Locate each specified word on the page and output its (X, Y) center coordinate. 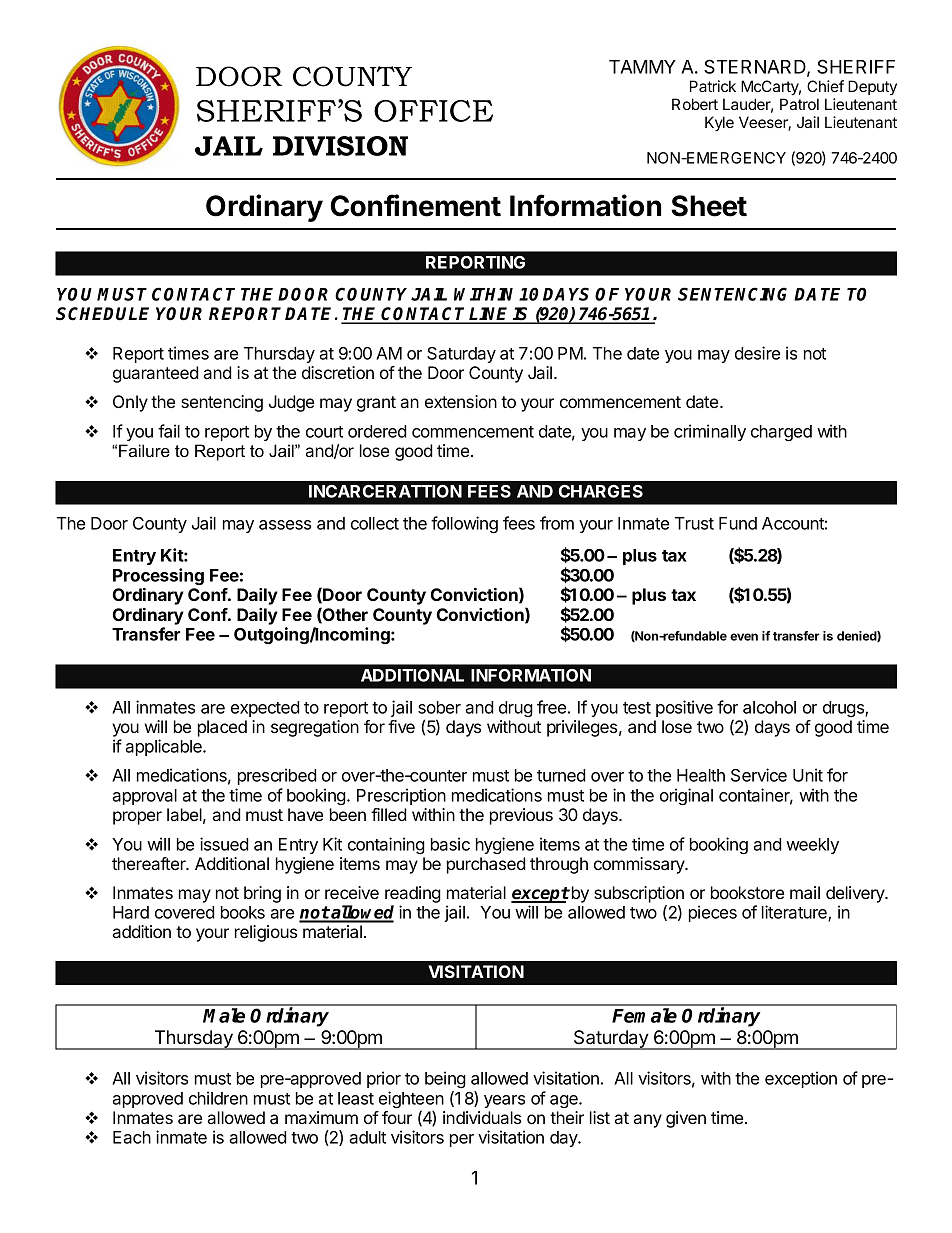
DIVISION (340, 146)
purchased (486, 865)
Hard (131, 912)
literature (795, 913)
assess (285, 525)
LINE (490, 315)
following (464, 524)
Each (132, 1137)
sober (439, 707)
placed (222, 728)
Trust (694, 523)
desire (757, 353)
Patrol (799, 104)
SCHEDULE (102, 314)
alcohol (769, 707)
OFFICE (433, 111)
